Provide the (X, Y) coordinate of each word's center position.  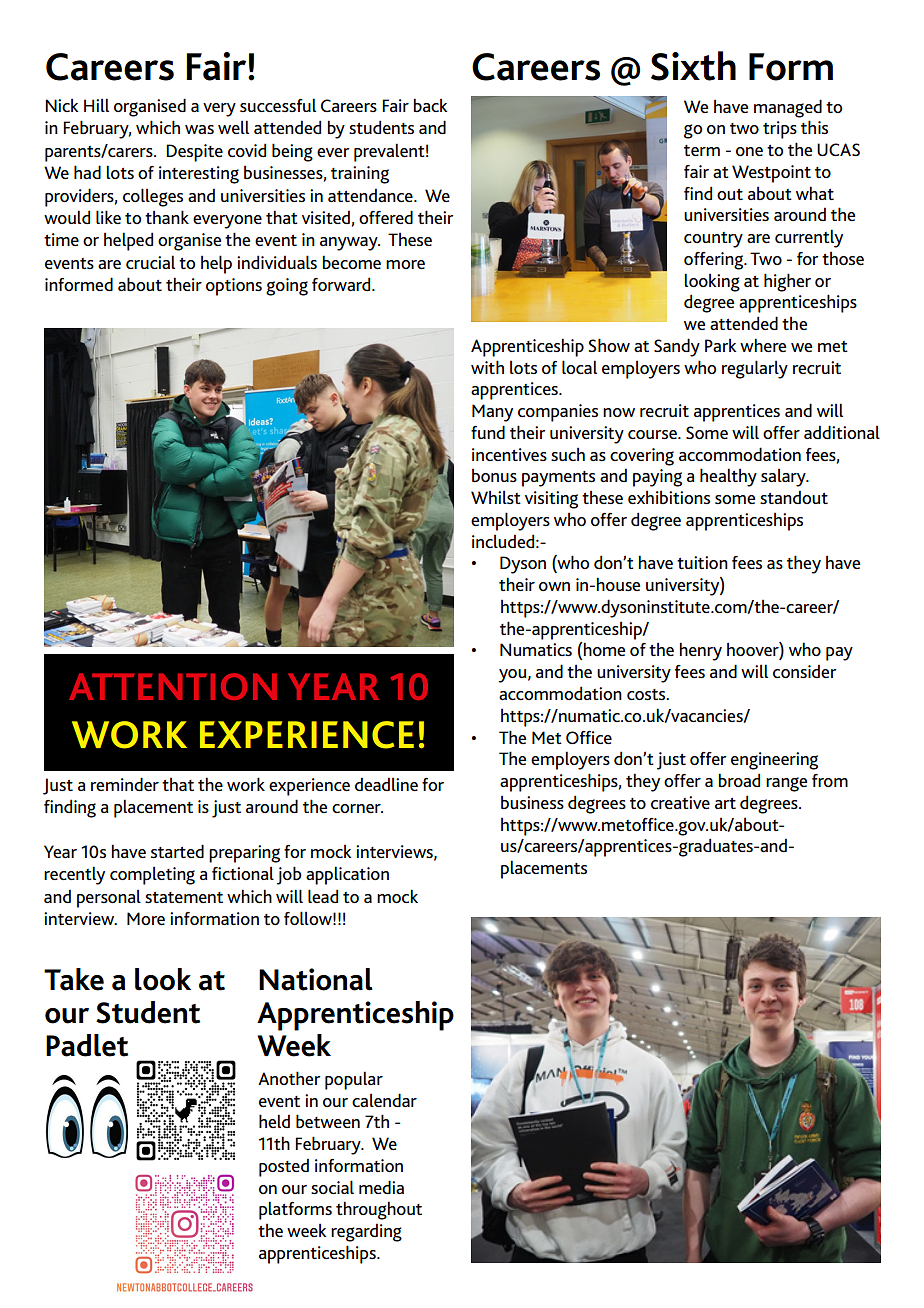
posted (284, 1167)
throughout (379, 1210)
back (430, 105)
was (199, 129)
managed (788, 108)
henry (700, 651)
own (554, 586)
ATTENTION (173, 686)
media (381, 1187)
